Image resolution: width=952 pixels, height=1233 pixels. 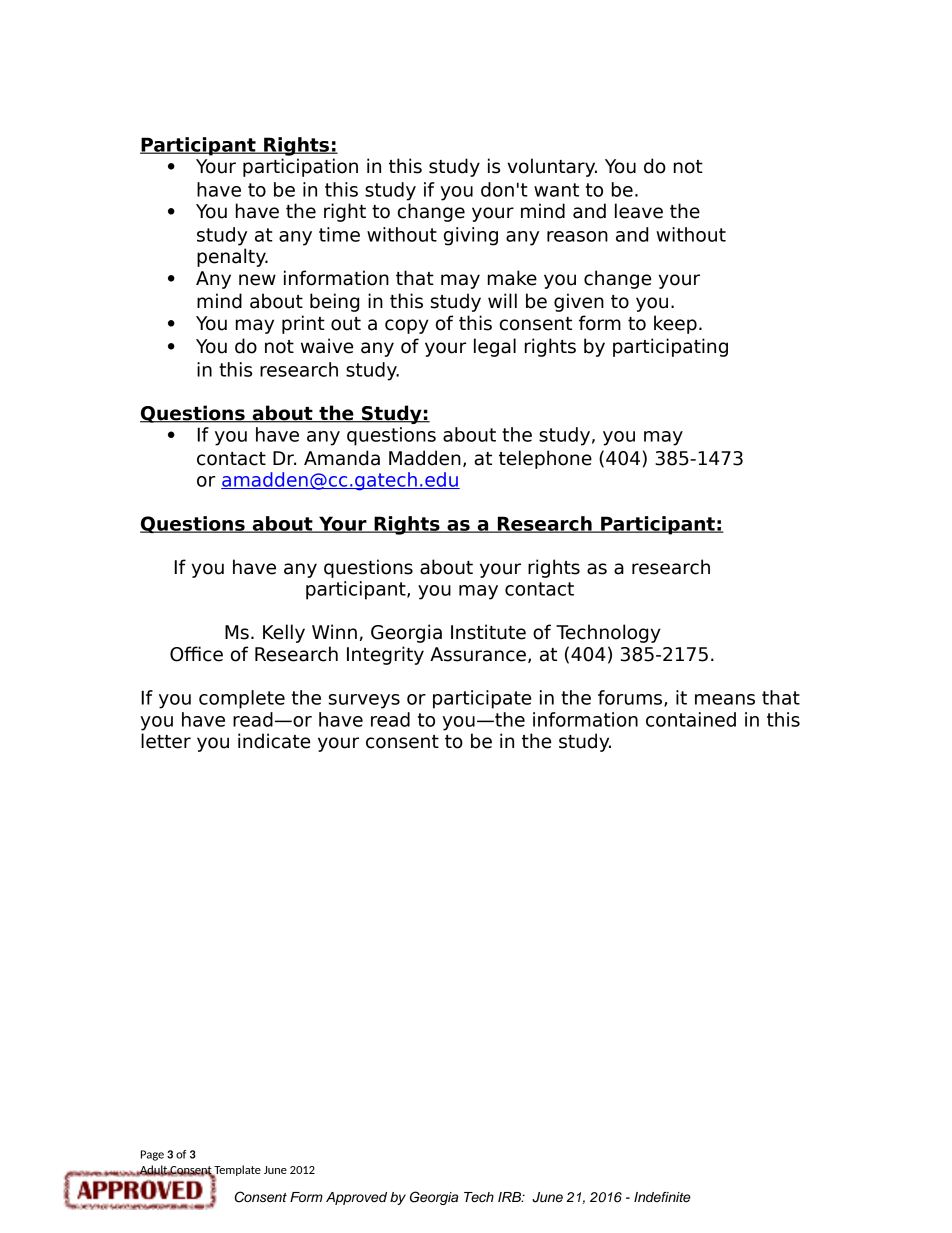 What do you see at coordinates (631, 698) in the screenshot?
I see `forums` at bounding box center [631, 698].
